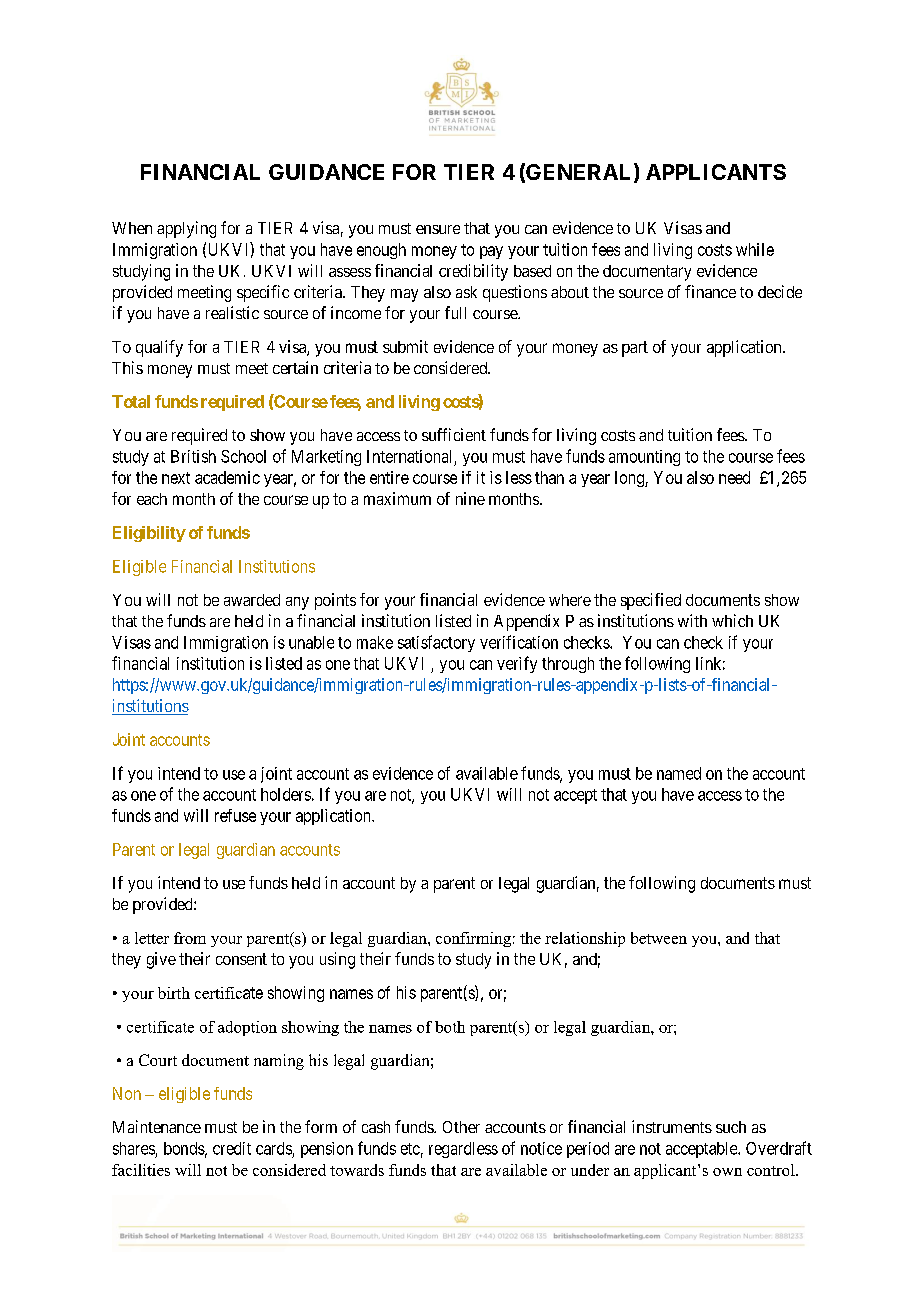  What do you see at coordinates (473, 272) in the document?
I see `credibility` at bounding box center [473, 272].
